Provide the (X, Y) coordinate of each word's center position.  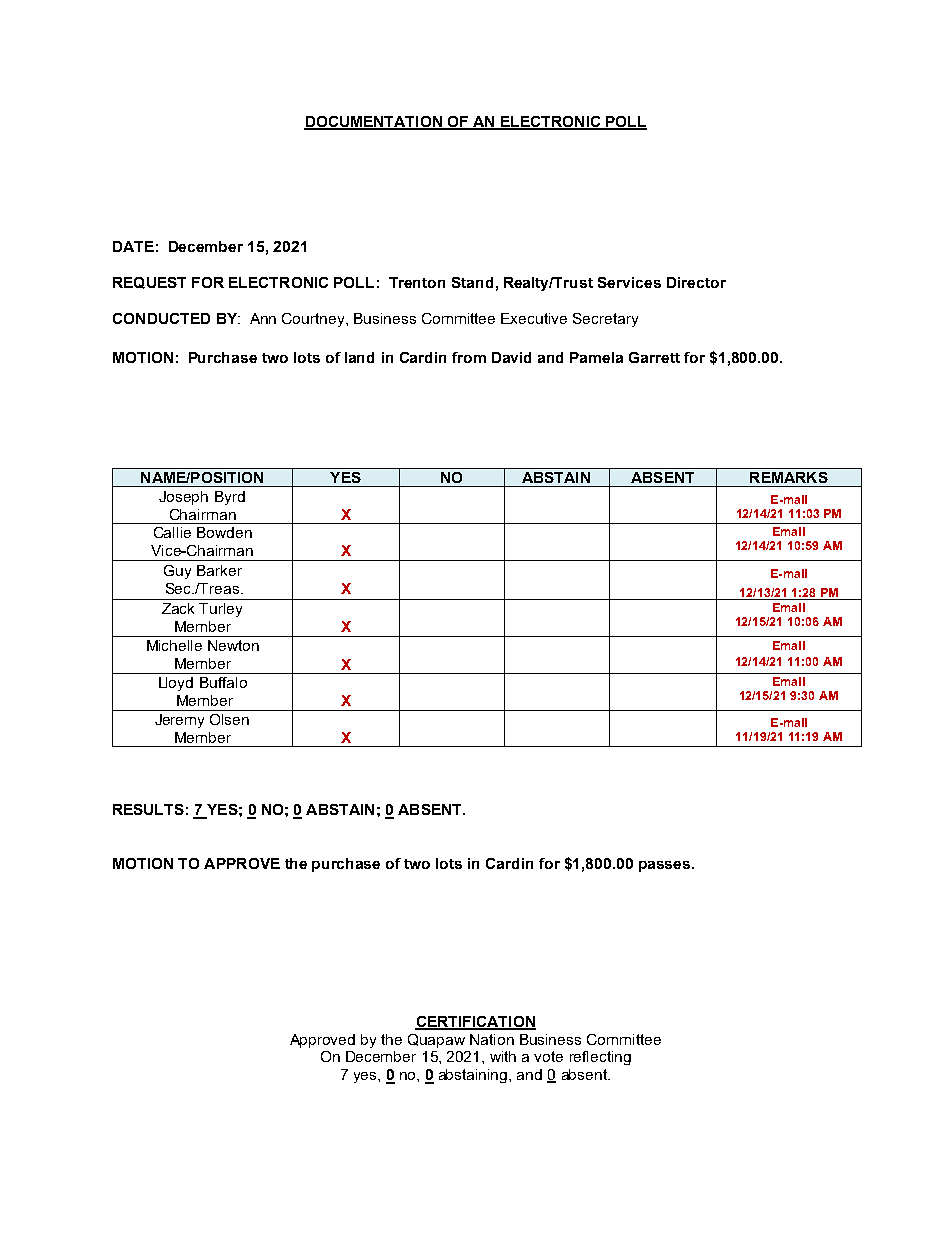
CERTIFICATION (475, 1022)
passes (666, 866)
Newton (233, 645)
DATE (133, 246)
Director (696, 282)
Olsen (229, 719)
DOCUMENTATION (374, 122)
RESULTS (148, 809)
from (469, 357)
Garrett (654, 357)
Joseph (183, 498)
